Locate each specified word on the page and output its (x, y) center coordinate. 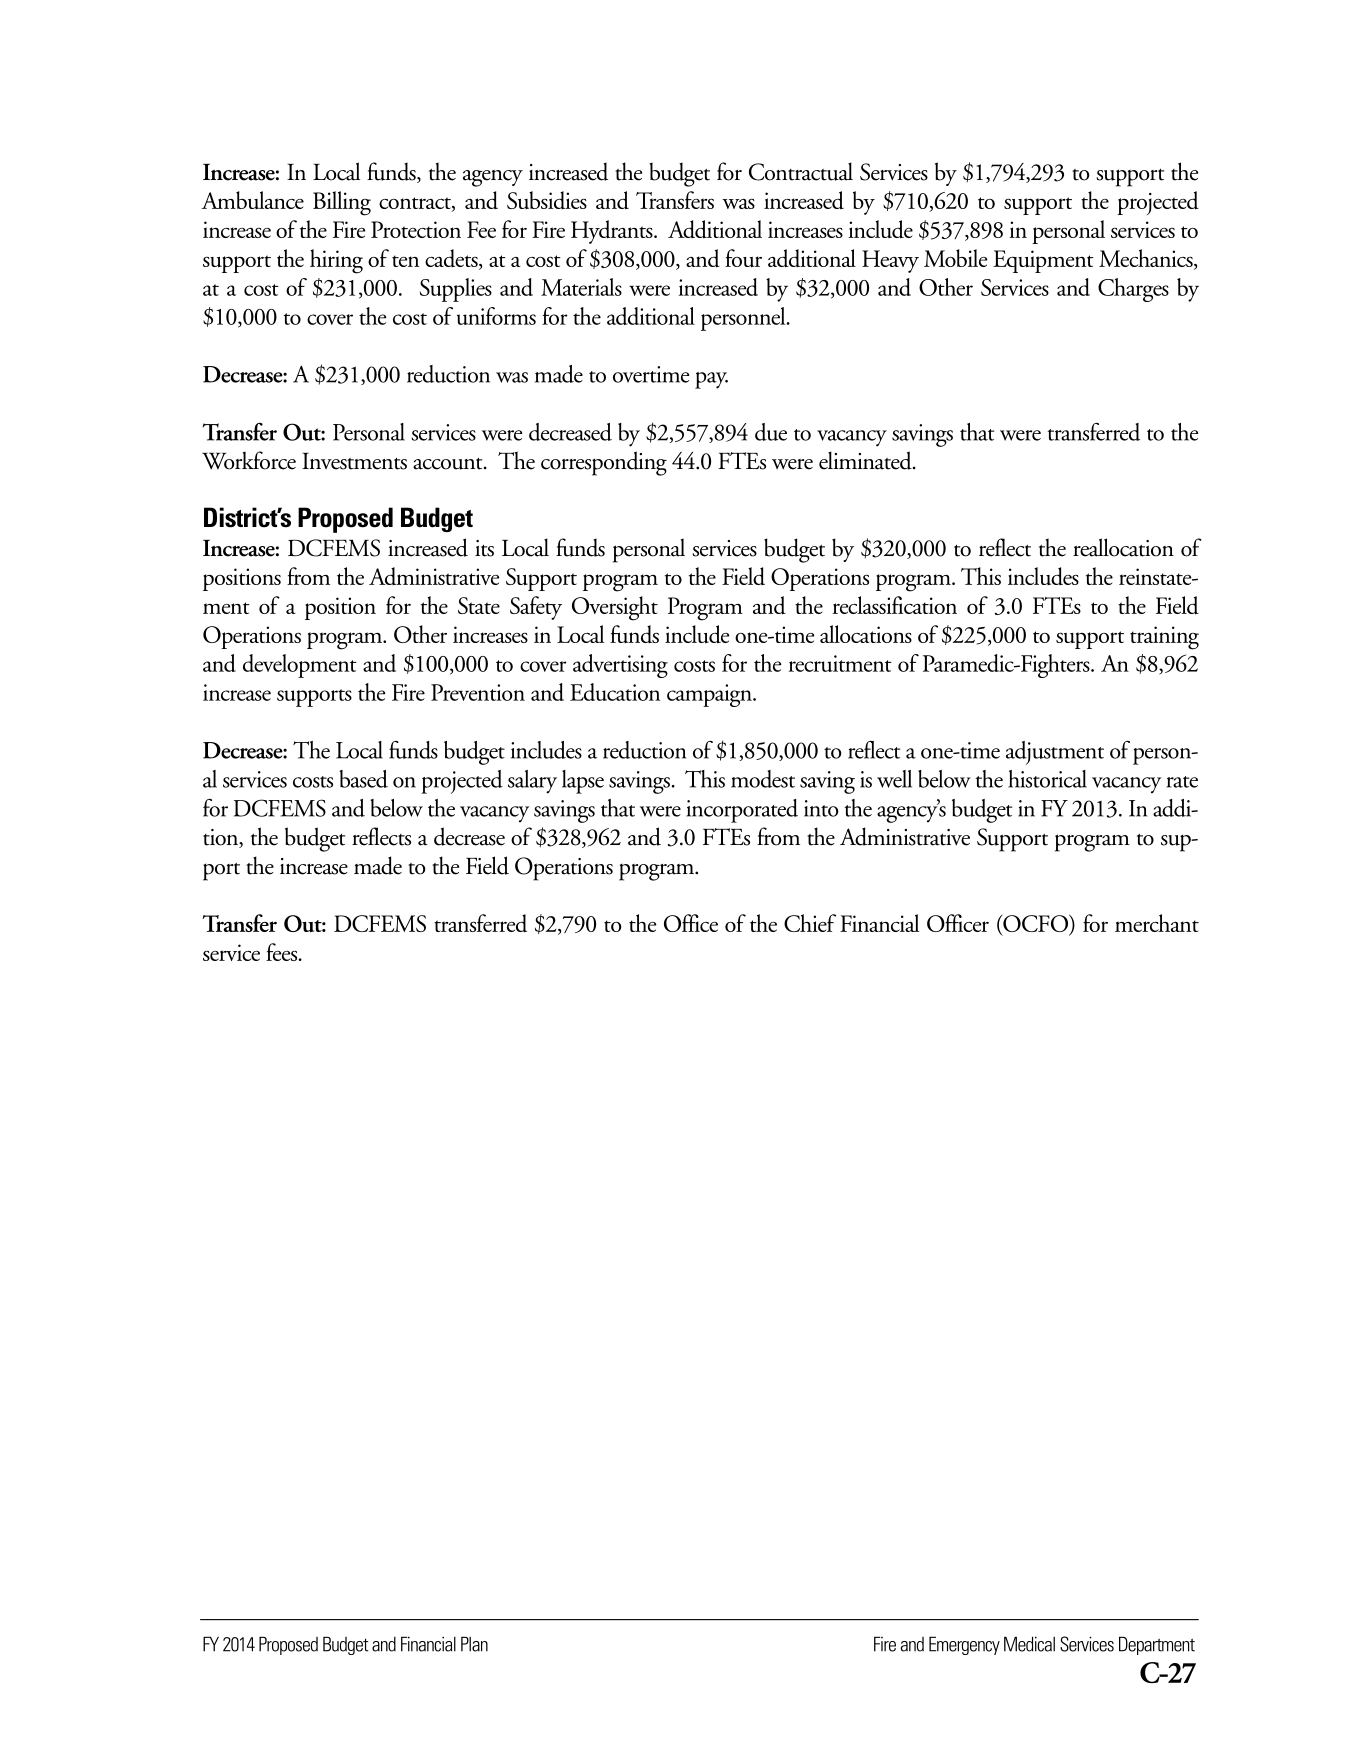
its (484, 548)
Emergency (964, 1645)
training (1164, 638)
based (364, 779)
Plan (474, 1644)
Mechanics (1147, 259)
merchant (1157, 923)
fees (283, 952)
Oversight (615, 608)
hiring (336, 261)
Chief (810, 923)
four (743, 258)
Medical (1029, 1644)
